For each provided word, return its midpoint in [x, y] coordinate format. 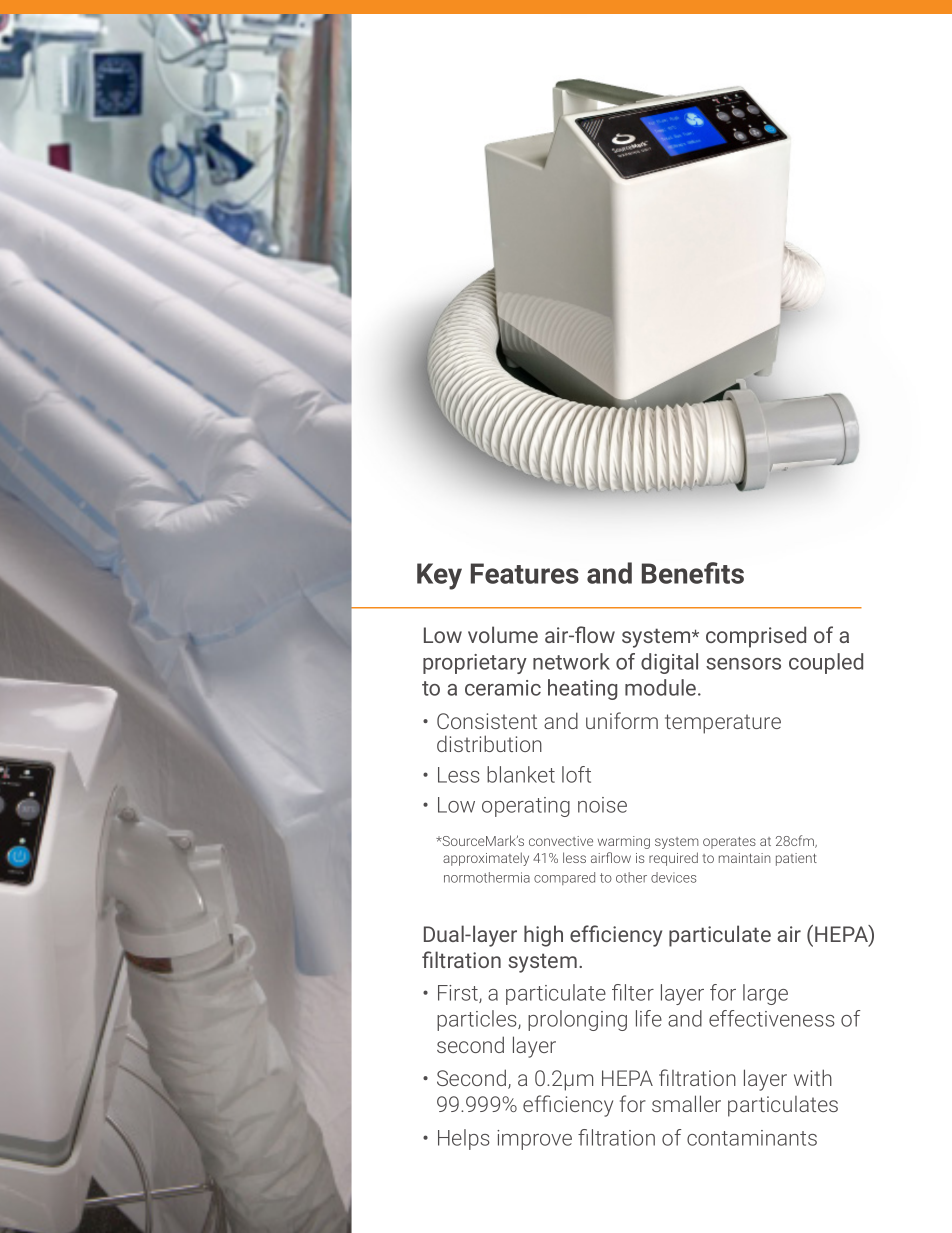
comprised [756, 637]
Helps [464, 1139]
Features [525, 573]
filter [633, 992]
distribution [489, 743]
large [765, 994]
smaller [686, 1103]
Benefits [693, 573]
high [543, 936]
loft [576, 774]
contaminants [752, 1138]
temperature [723, 724]
